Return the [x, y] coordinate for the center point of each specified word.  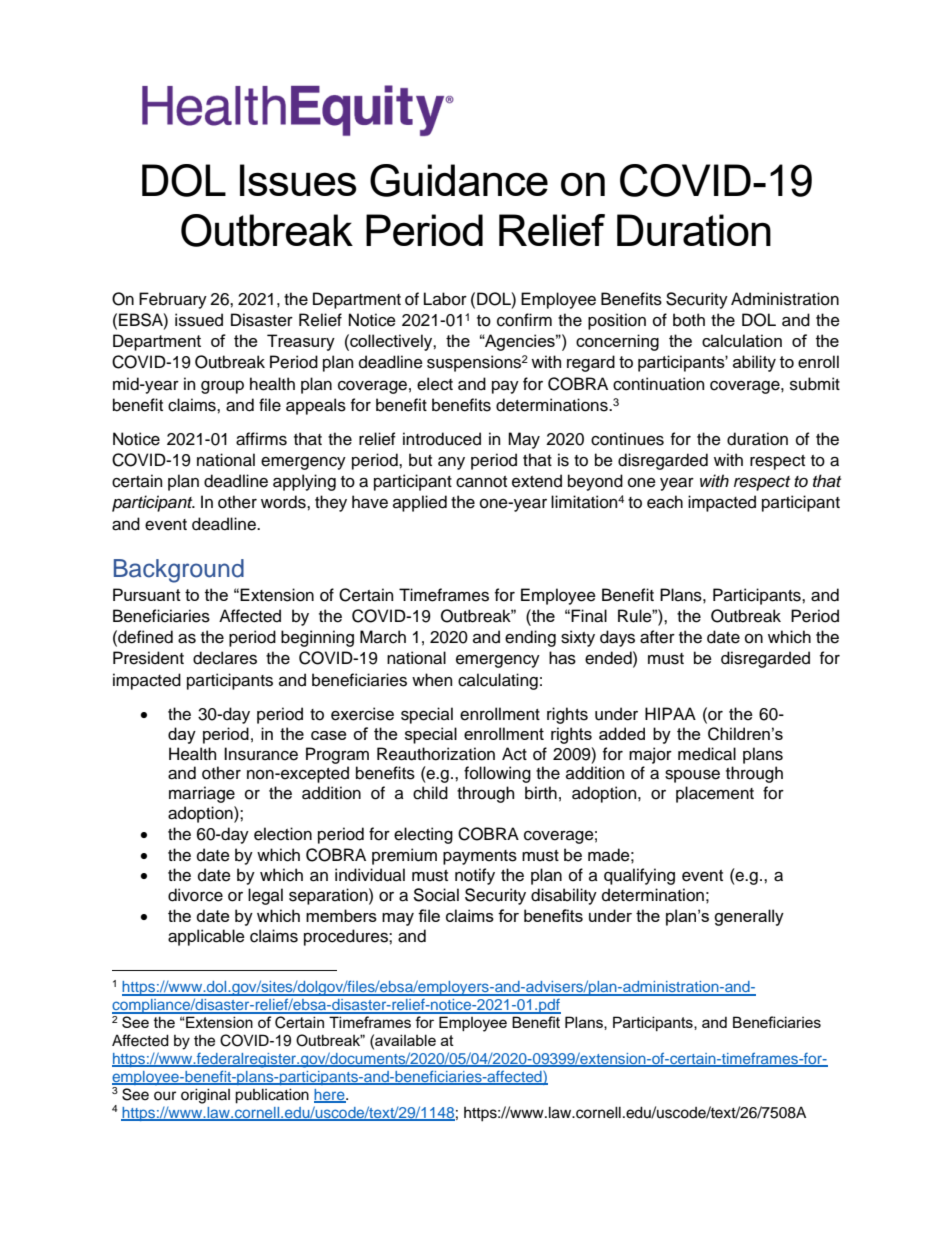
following [497, 774]
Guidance [459, 180]
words [284, 502]
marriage [202, 794]
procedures [347, 937]
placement [715, 794]
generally [749, 917]
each [665, 502]
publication [272, 1096]
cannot [481, 482]
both [689, 320]
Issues [298, 180]
